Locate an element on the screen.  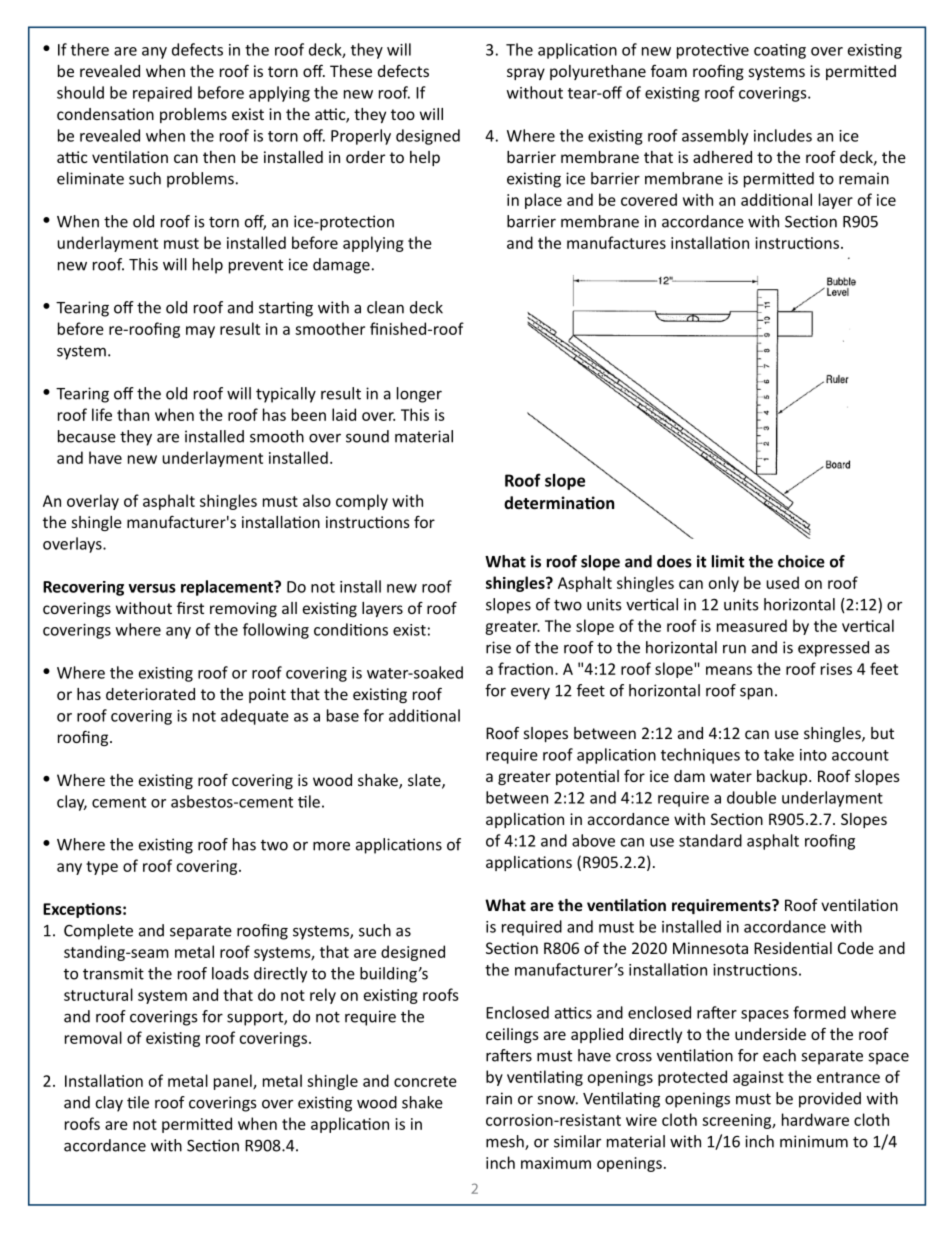
first is located at coordinates (190, 607).
